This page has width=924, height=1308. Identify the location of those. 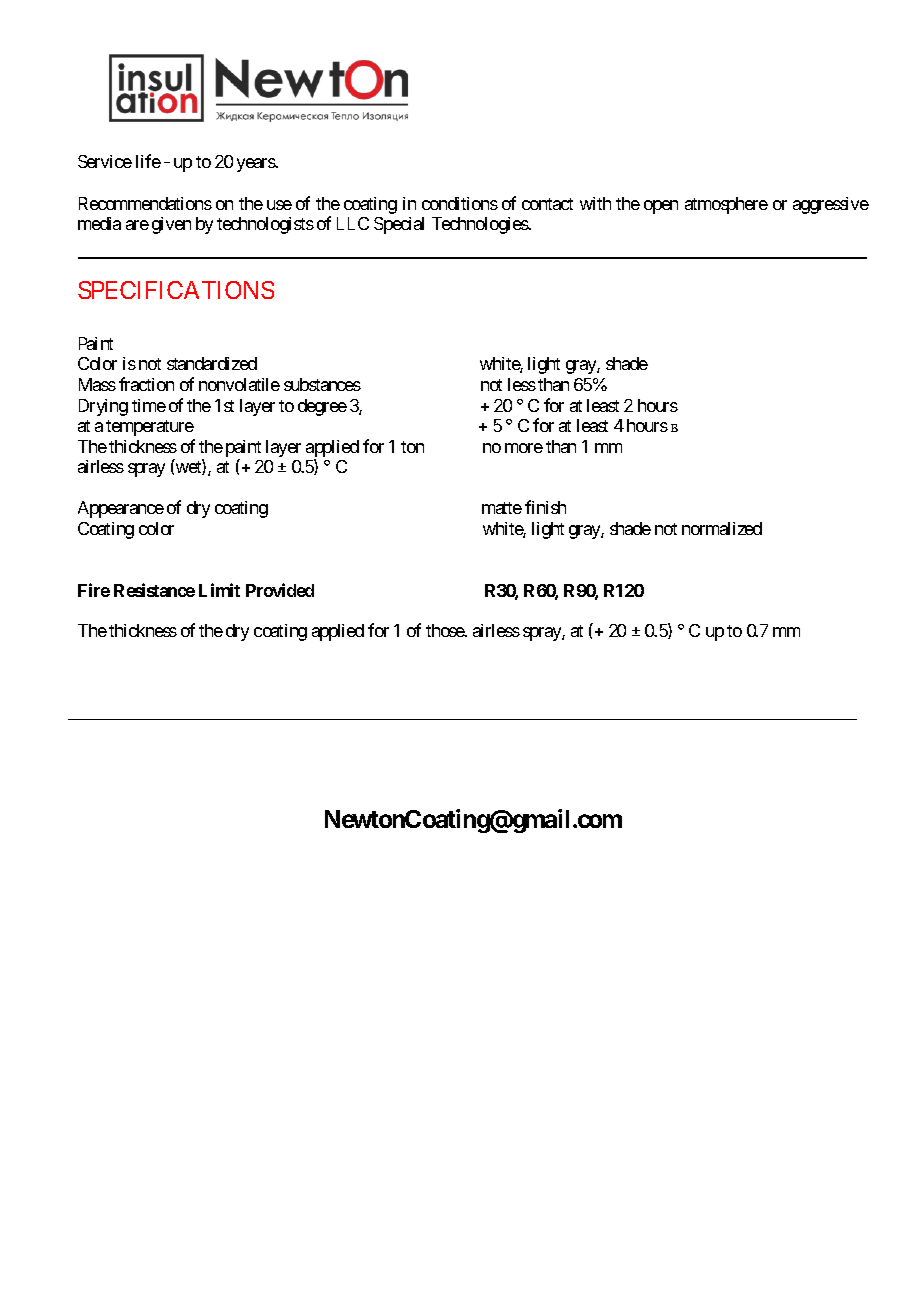
(446, 630).
